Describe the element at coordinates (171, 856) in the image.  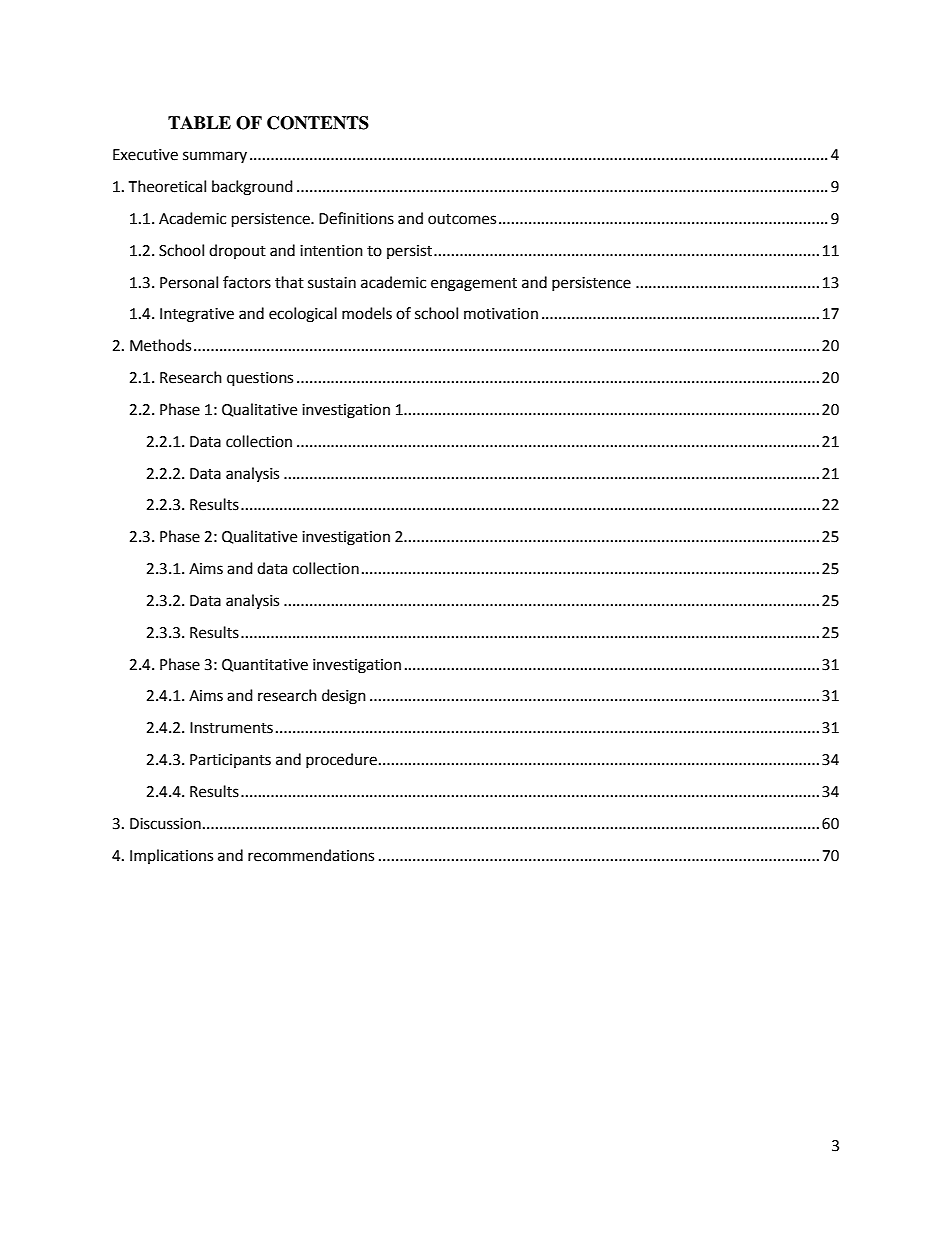
I see `Implications` at that location.
